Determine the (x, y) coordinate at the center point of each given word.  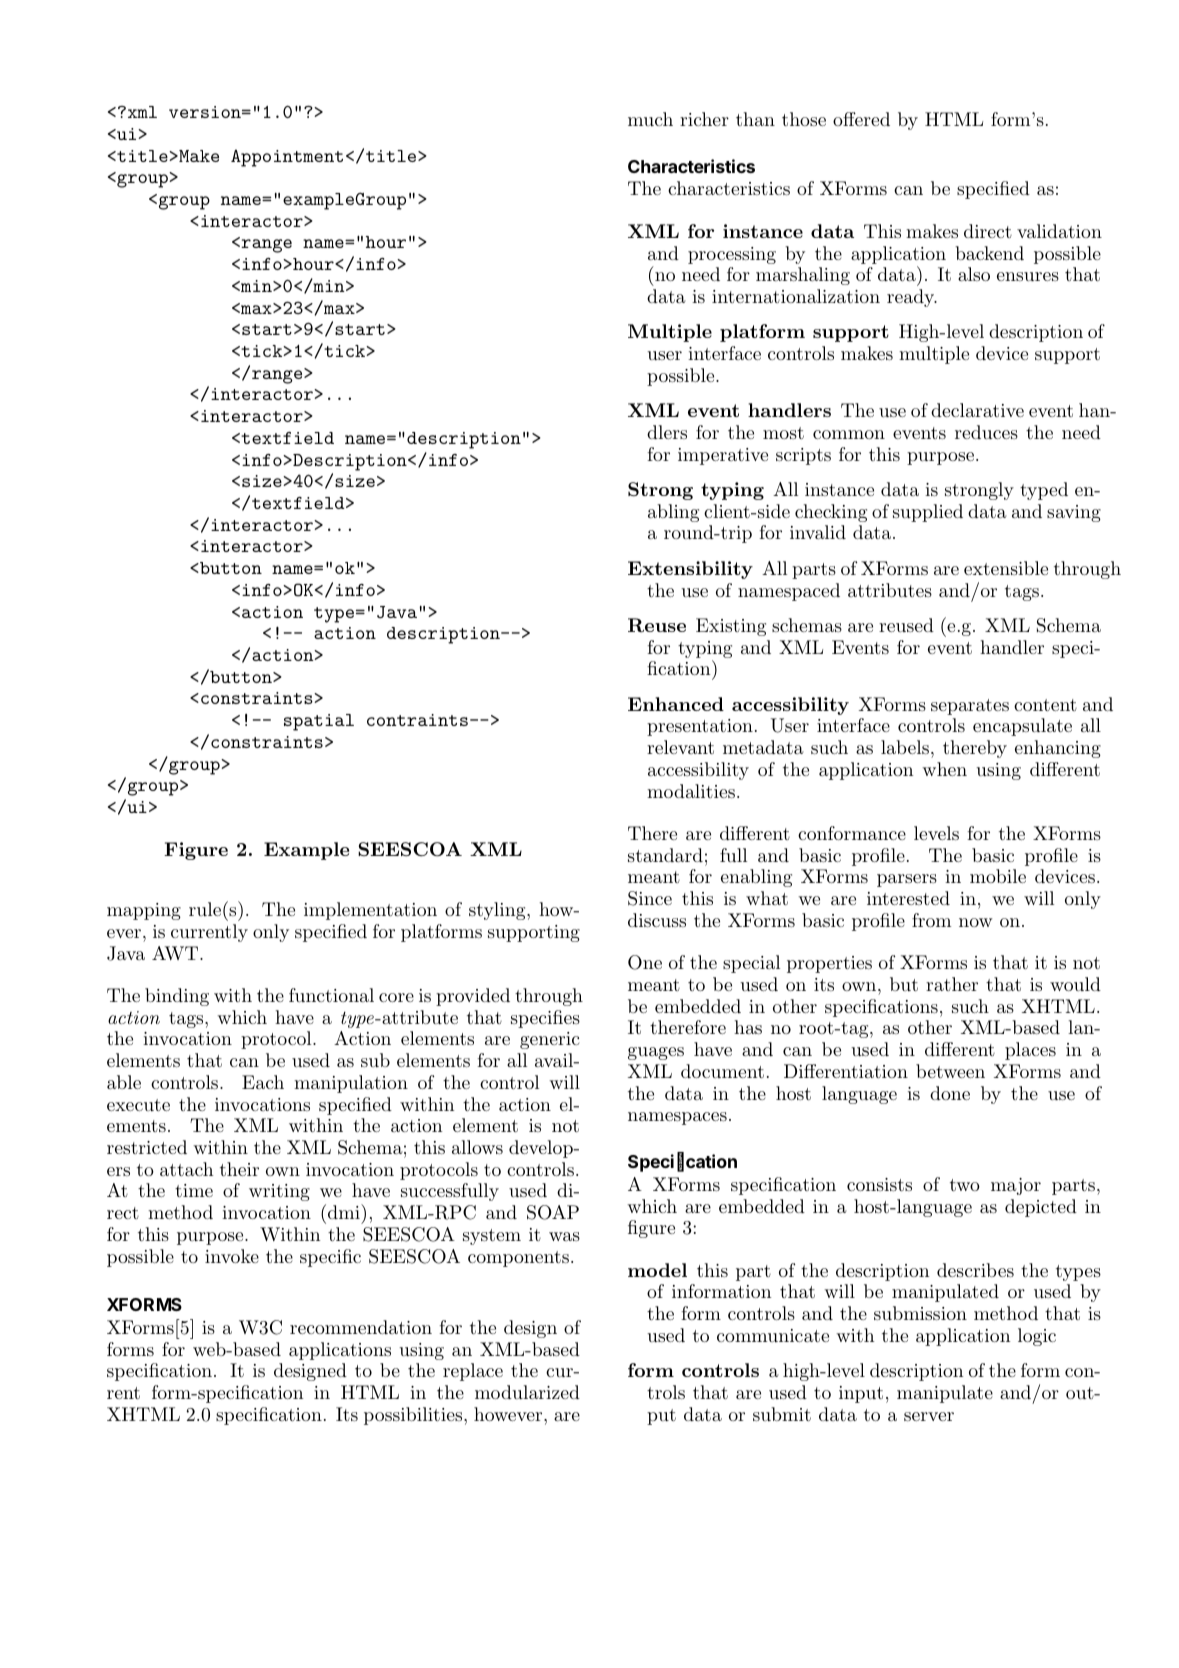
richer (704, 119)
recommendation (361, 1327)
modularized (527, 1392)
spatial (319, 722)
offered (861, 119)
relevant (680, 747)
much (650, 119)
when (944, 769)
